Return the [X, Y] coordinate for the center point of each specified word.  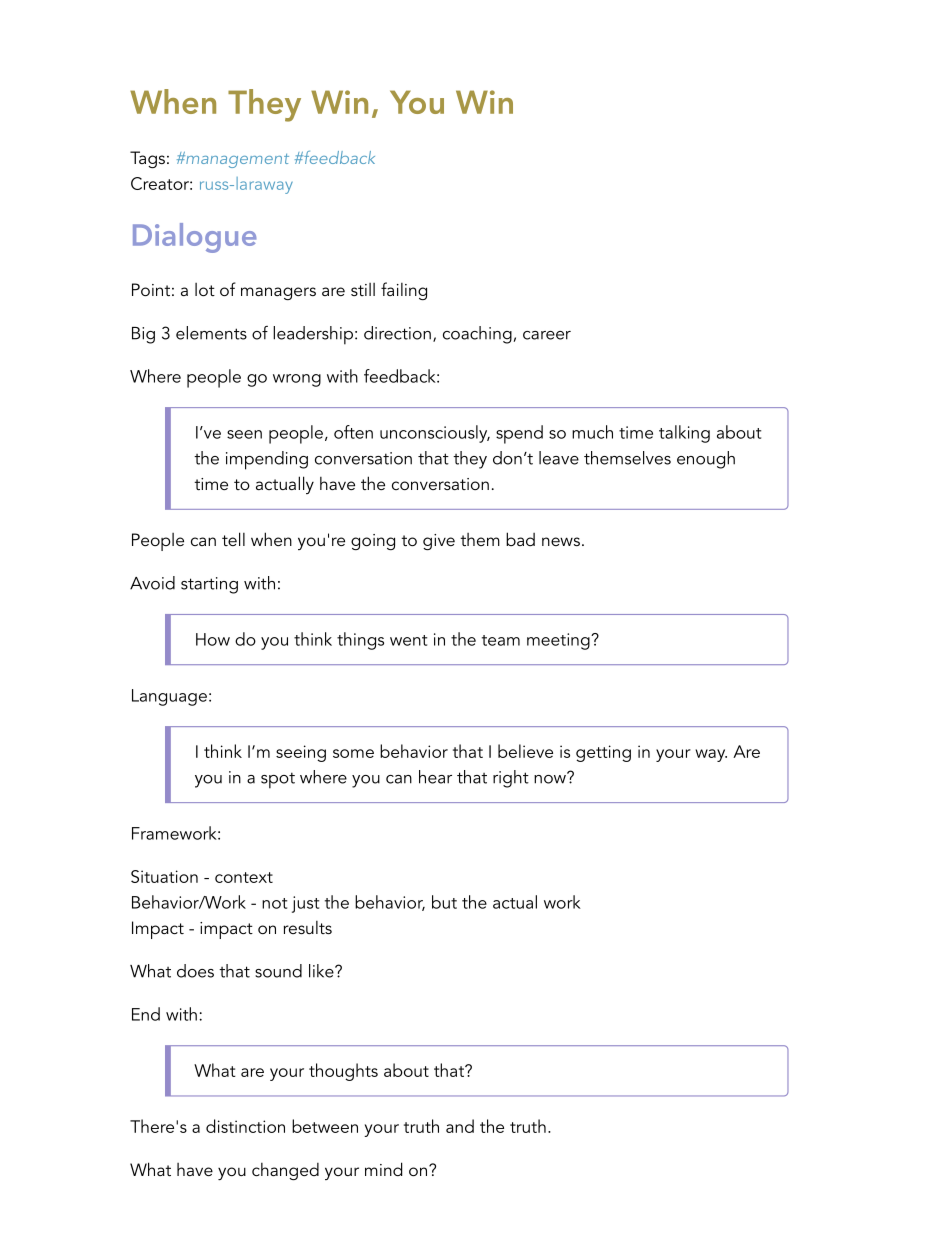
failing [404, 291]
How [213, 639]
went [408, 640]
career [547, 335]
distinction [245, 1126]
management [236, 160]
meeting [559, 641]
